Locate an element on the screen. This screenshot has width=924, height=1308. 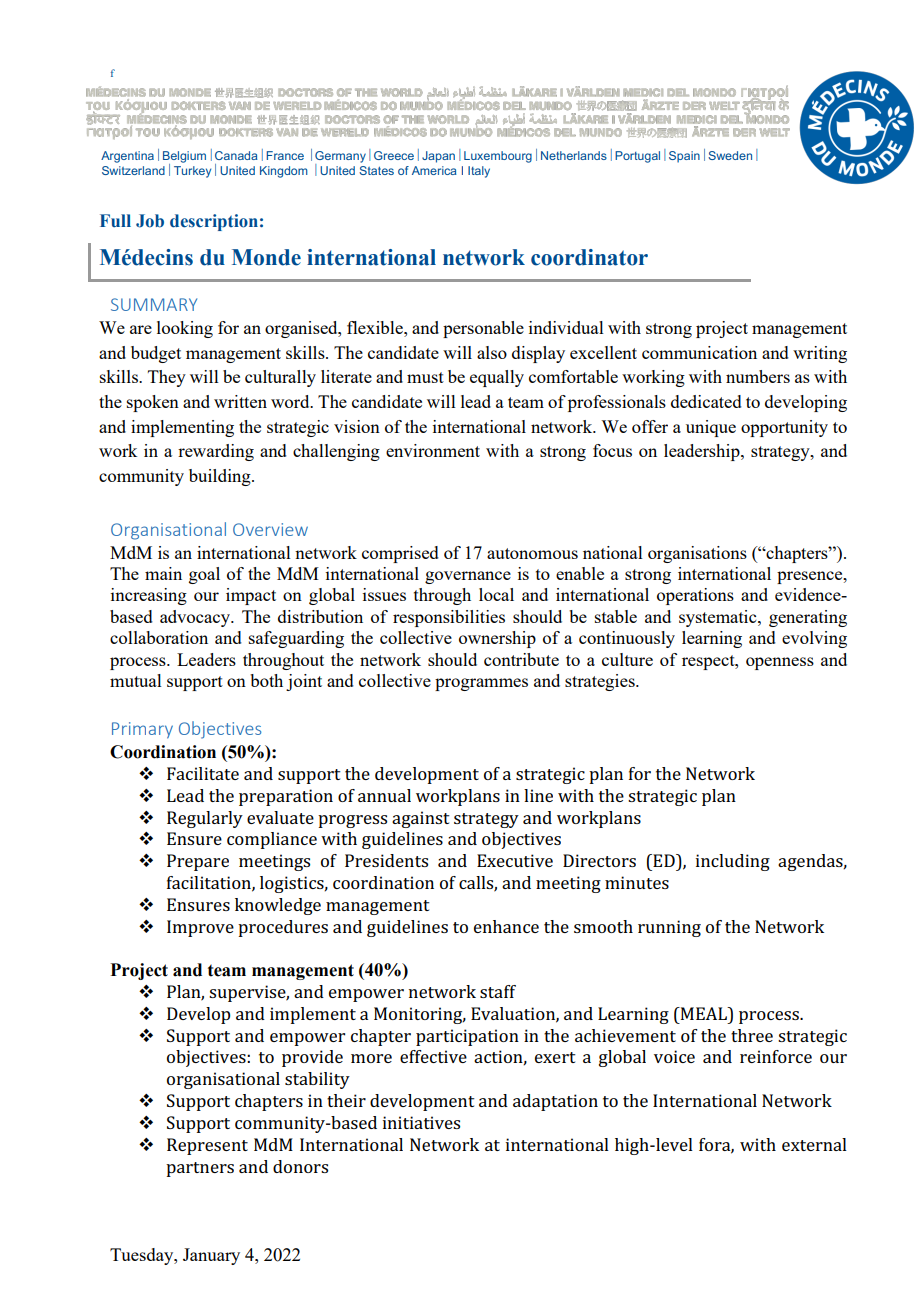
Job is located at coordinates (150, 221).
